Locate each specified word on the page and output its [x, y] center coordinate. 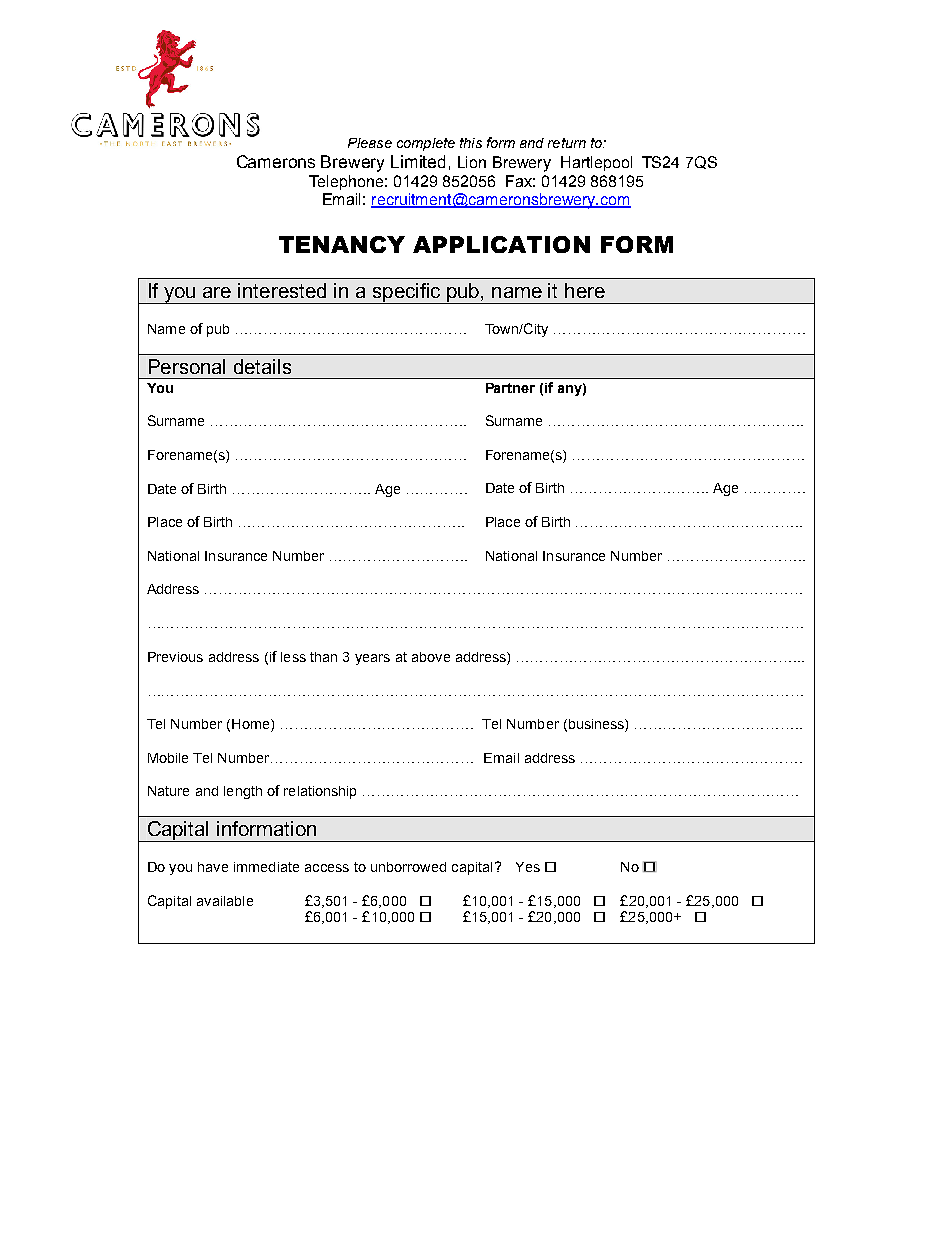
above [431, 657]
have [213, 867]
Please [370, 143]
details [262, 366]
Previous [175, 657]
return [567, 143]
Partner [510, 388]
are [217, 292]
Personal [187, 366]
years [372, 659]
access [327, 868]
